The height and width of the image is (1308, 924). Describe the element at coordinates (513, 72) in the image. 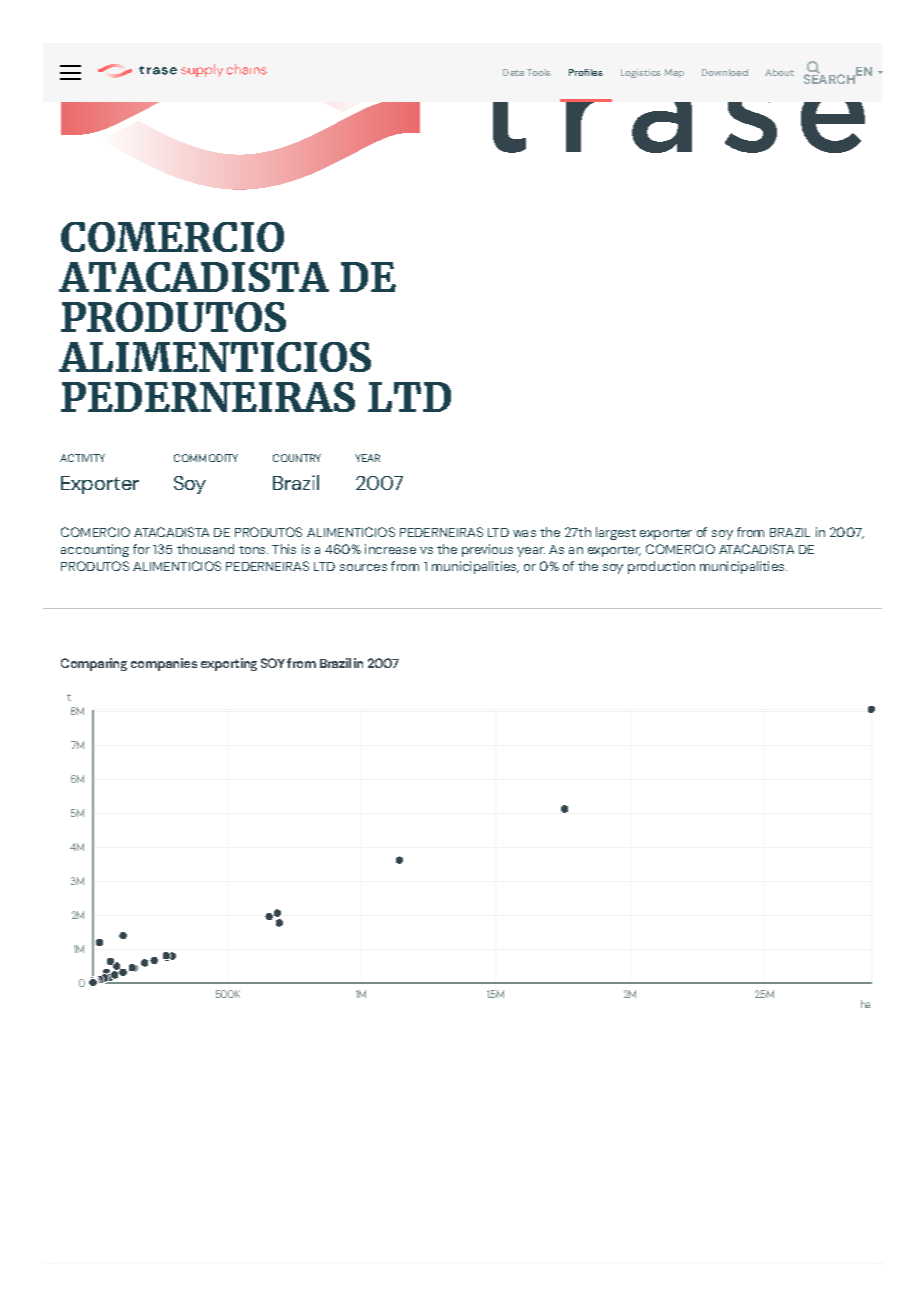

I see `Data` at that location.
